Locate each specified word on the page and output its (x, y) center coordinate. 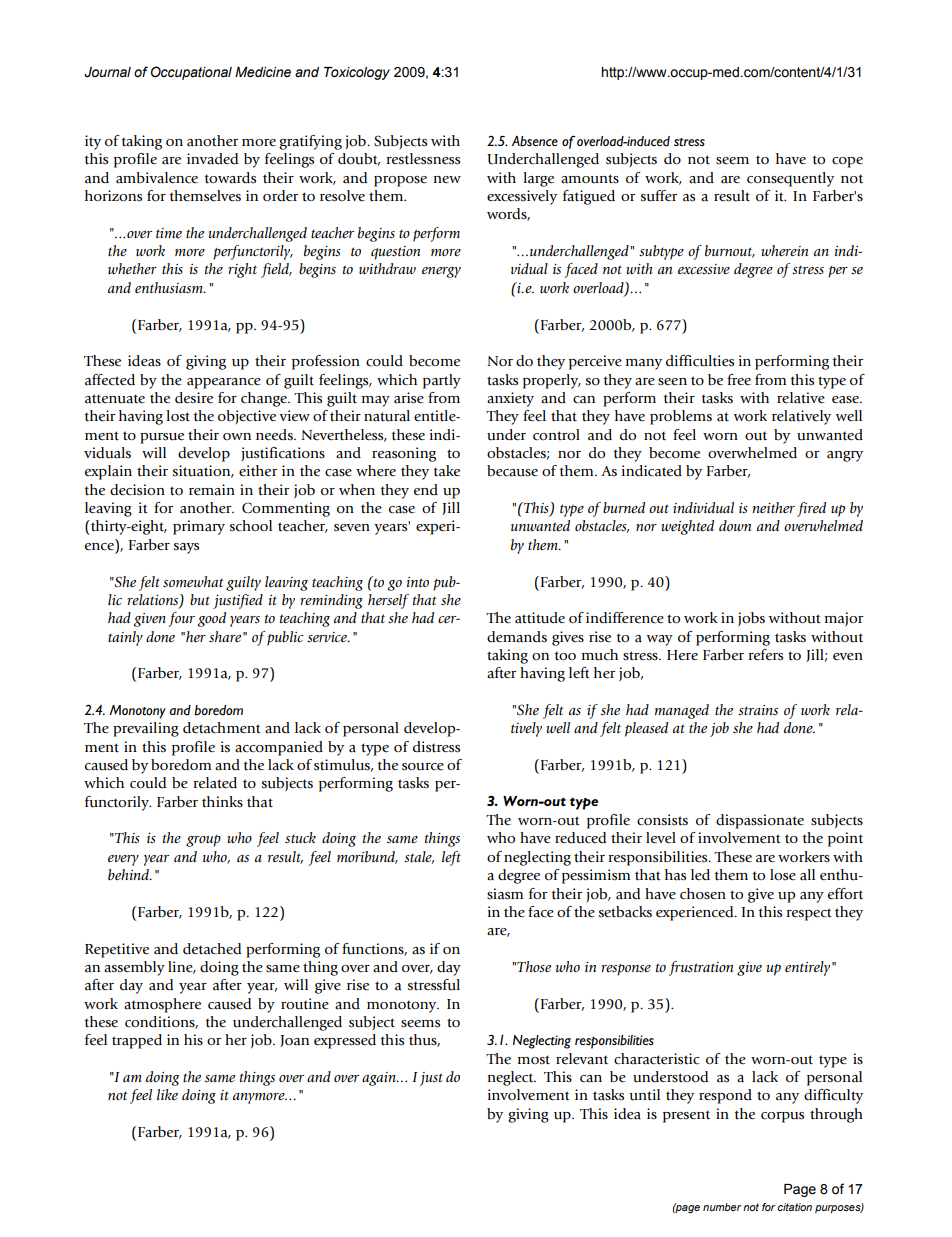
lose (783, 875)
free (739, 380)
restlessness (423, 159)
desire (194, 398)
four (181, 619)
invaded (212, 159)
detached (212, 949)
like (167, 1094)
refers (765, 655)
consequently (790, 179)
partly (442, 381)
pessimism (596, 876)
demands (517, 637)
